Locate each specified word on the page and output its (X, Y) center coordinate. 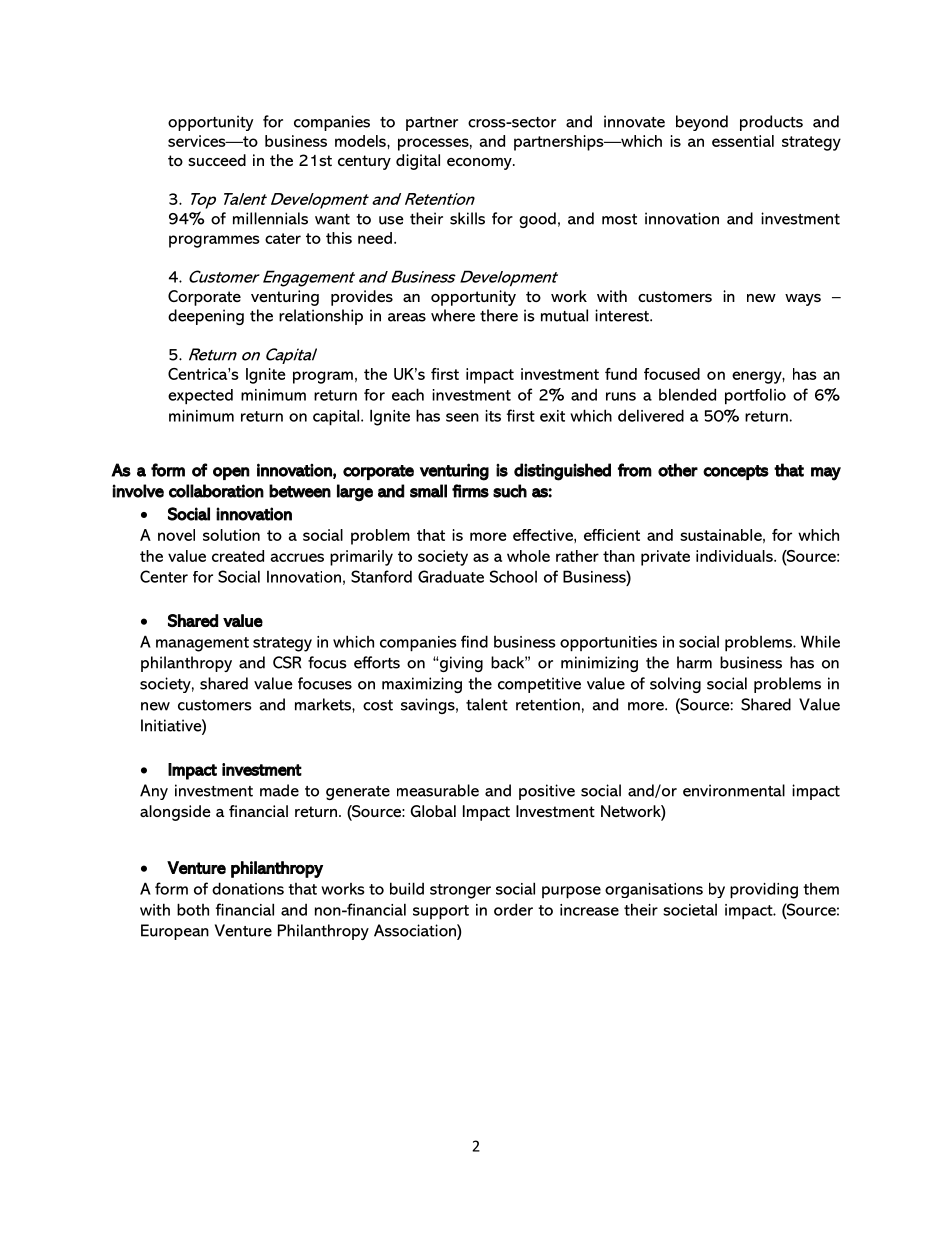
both (193, 909)
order (513, 909)
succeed (217, 160)
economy (480, 164)
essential (743, 141)
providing (764, 890)
